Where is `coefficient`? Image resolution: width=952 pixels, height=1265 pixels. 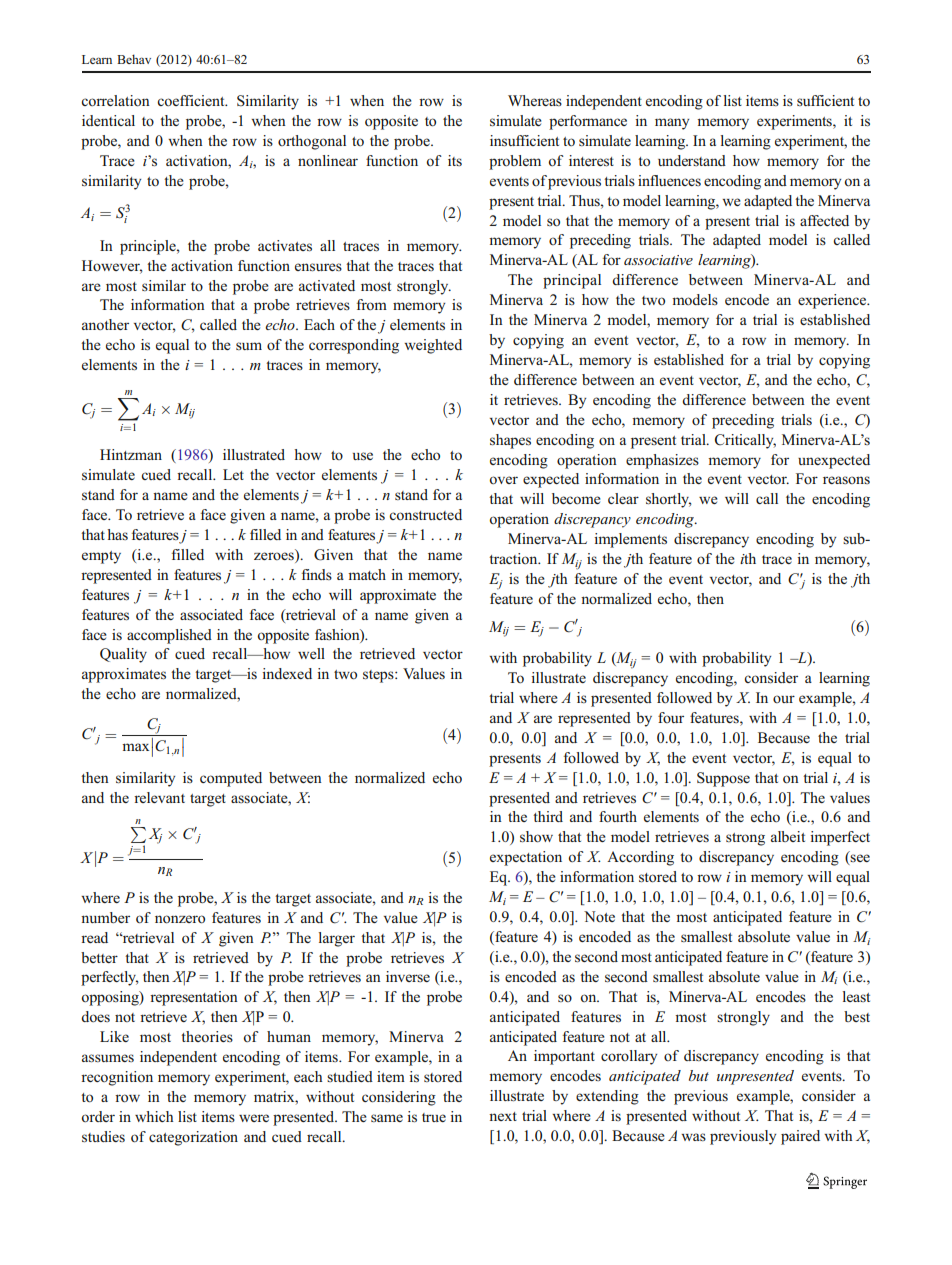
coefficient is located at coordinates (192, 100).
